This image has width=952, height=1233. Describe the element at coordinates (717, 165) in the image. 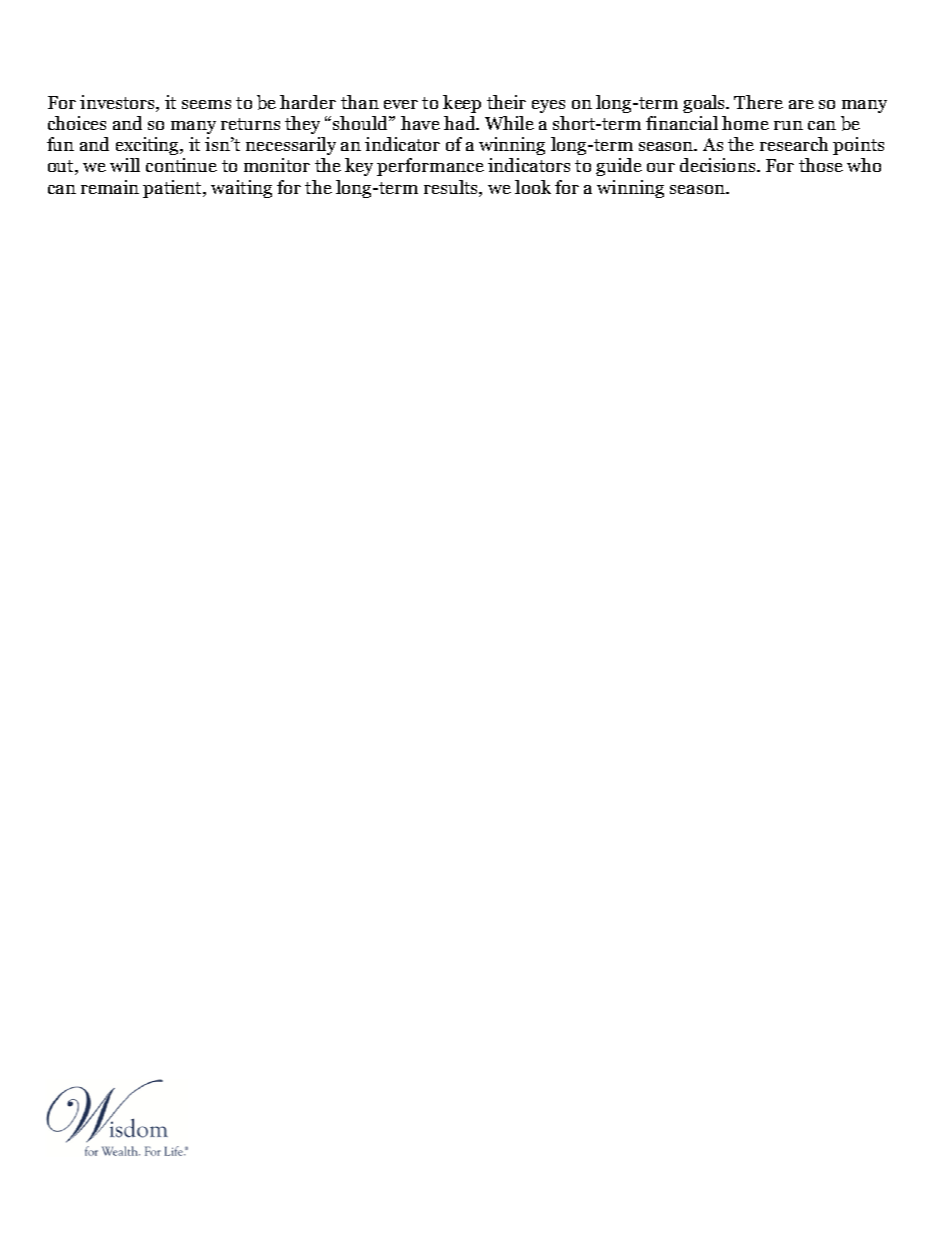

I see `decisions` at that location.
